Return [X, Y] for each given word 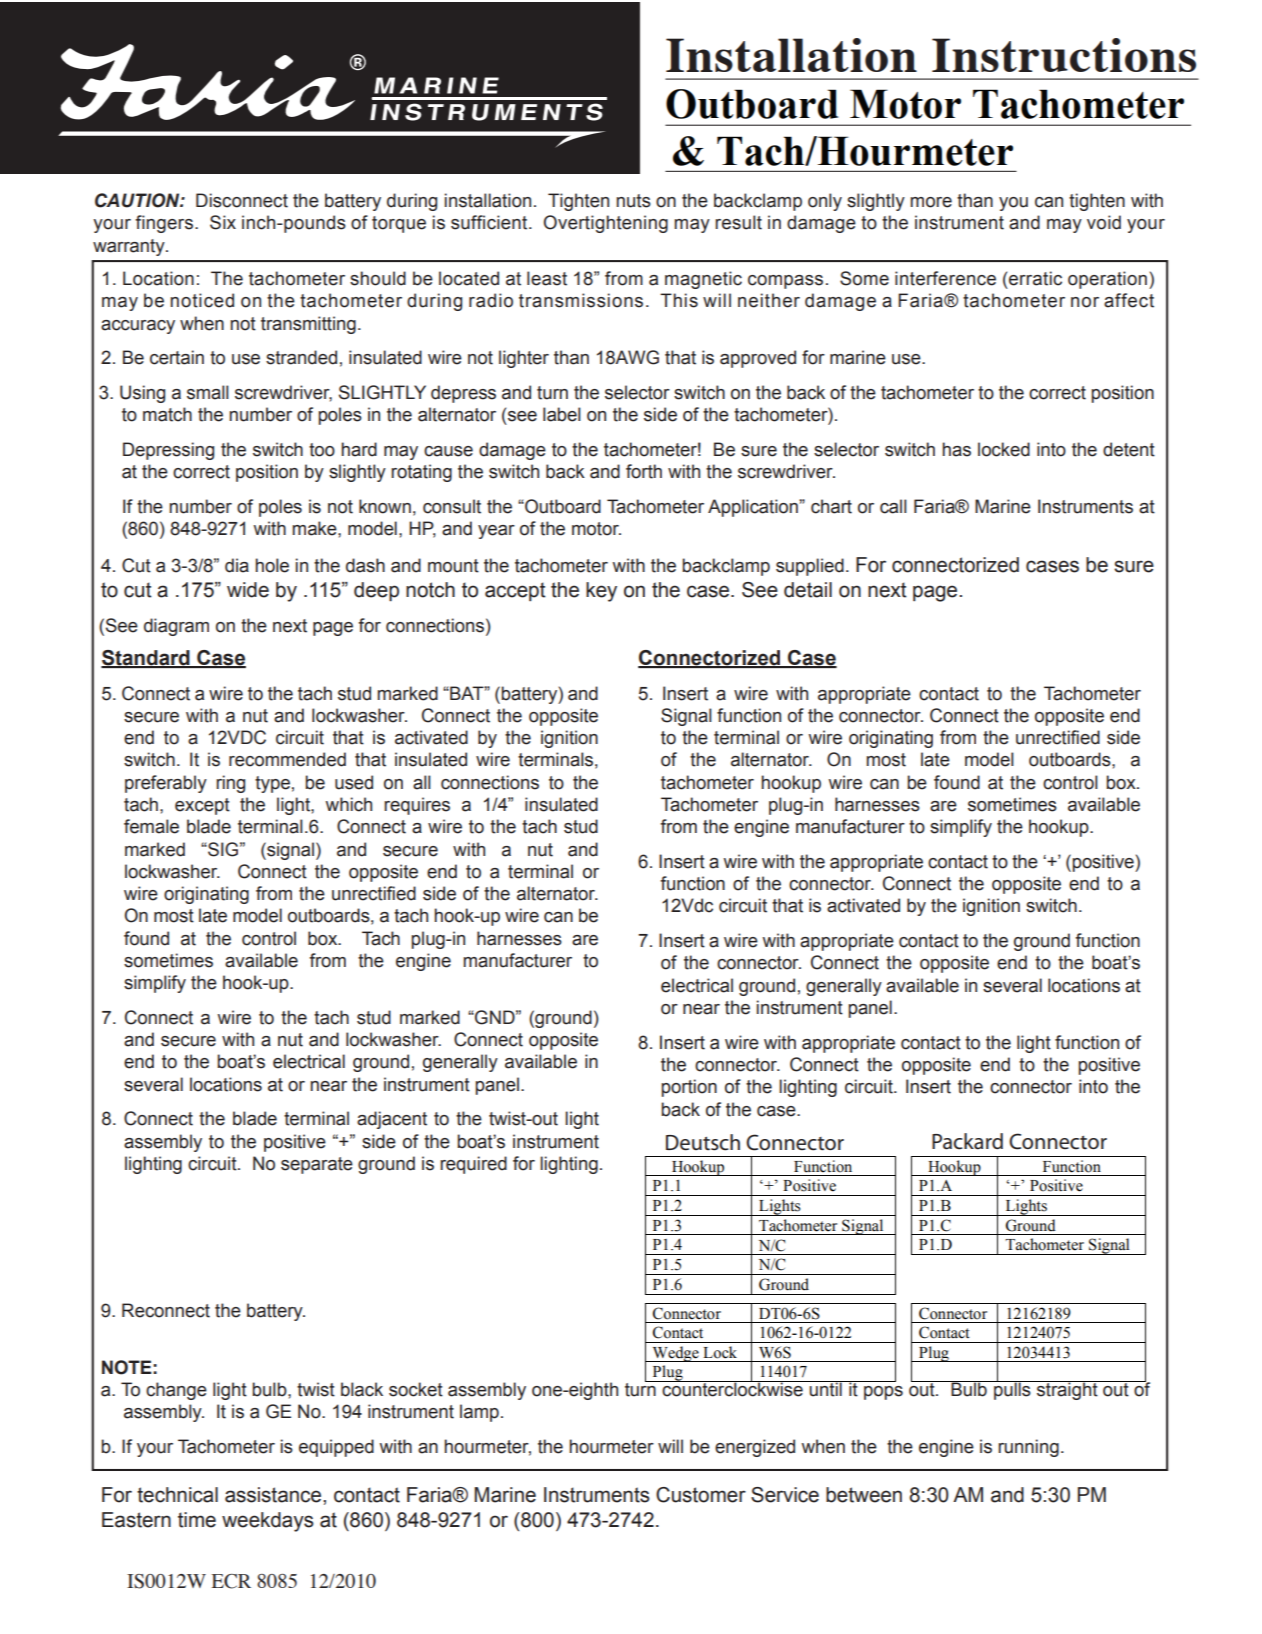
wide [248, 590]
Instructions [1064, 55]
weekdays [268, 1522]
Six [223, 222]
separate [317, 1165]
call [893, 506]
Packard [967, 1141]
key [601, 592]
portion [689, 1088]
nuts [633, 201]
